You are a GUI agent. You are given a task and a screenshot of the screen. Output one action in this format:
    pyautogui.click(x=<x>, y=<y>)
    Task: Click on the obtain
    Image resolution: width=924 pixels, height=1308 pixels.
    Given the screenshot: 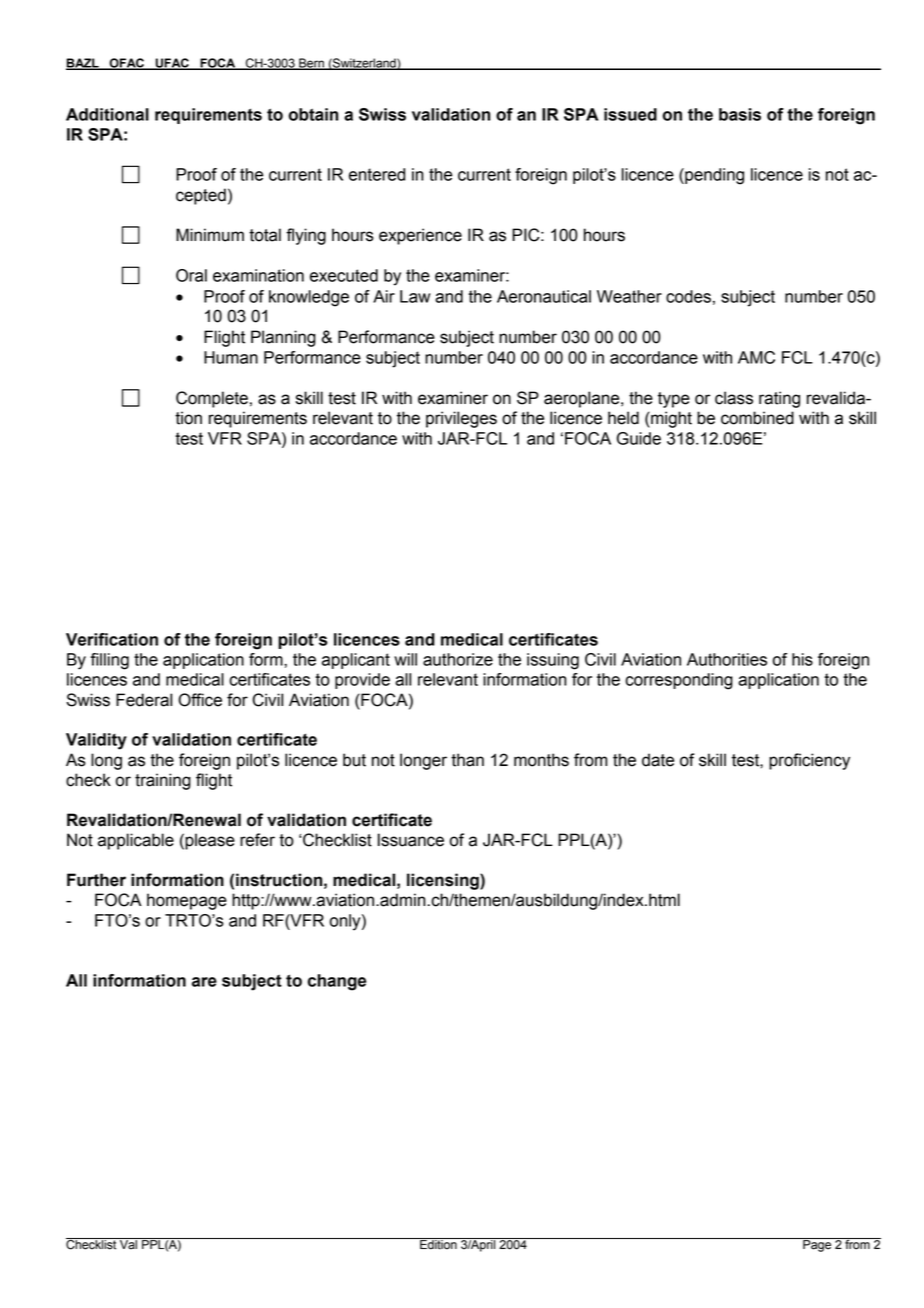 What is the action you would take?
    pyautogui.click(x=313, y=114)
